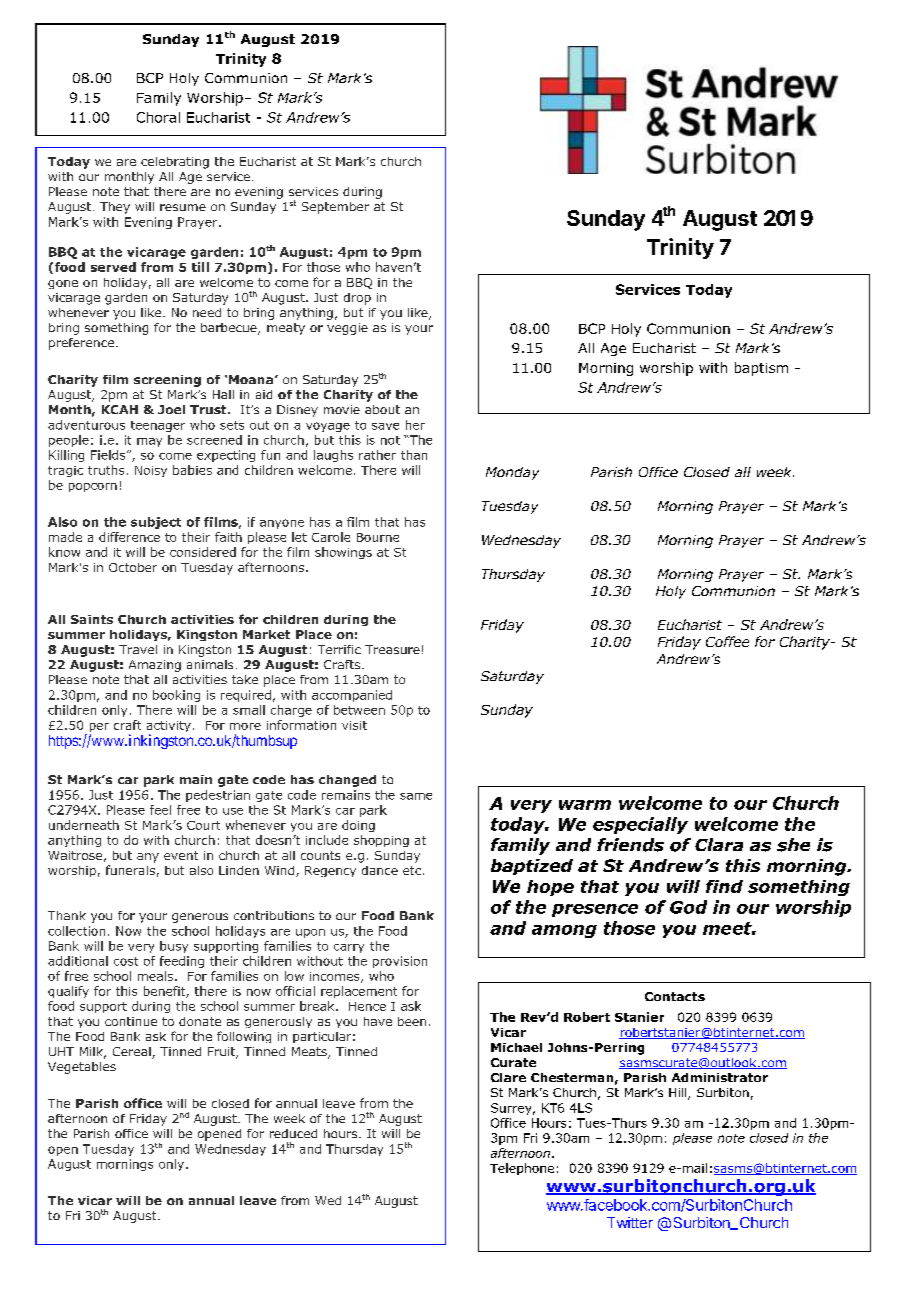 This screenshot has width=924, height=1307. Describe the element at coordinates (630, 1222) in the screenshot. I see `Twitter` at that location.
